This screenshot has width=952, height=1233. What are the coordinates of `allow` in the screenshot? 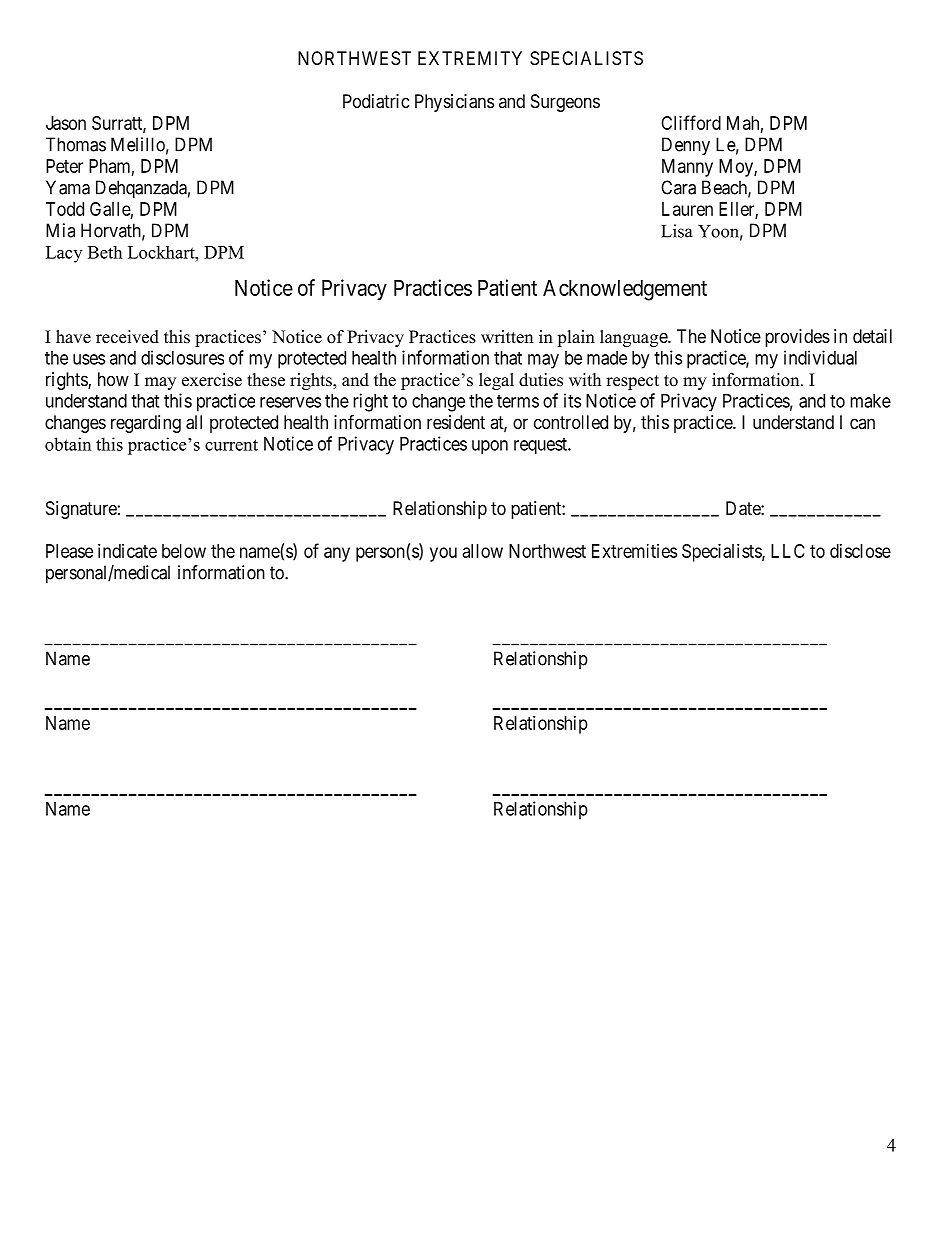 It's located at (483, 551).
